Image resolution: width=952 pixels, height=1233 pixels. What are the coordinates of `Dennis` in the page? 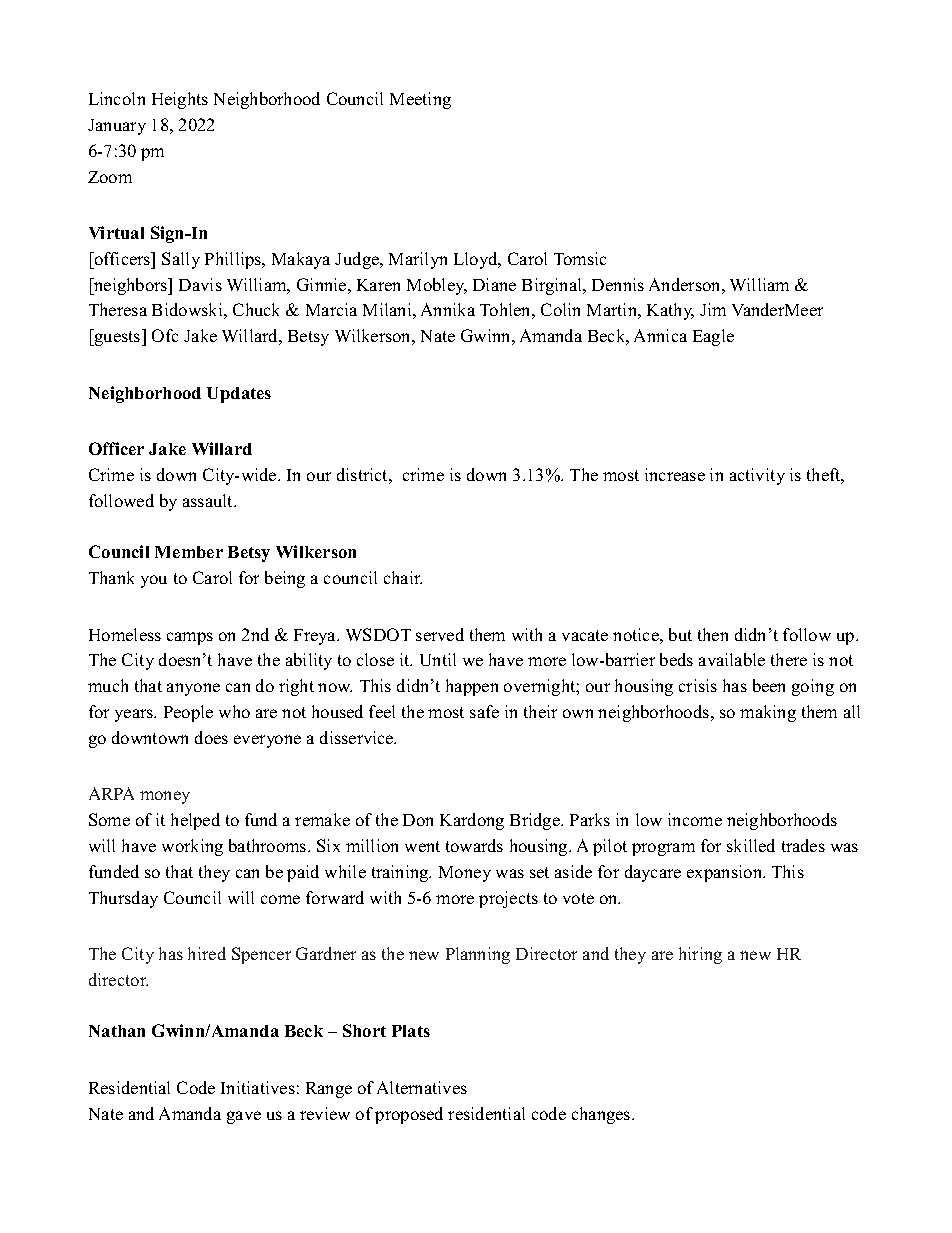 It's located at (618, 284).
